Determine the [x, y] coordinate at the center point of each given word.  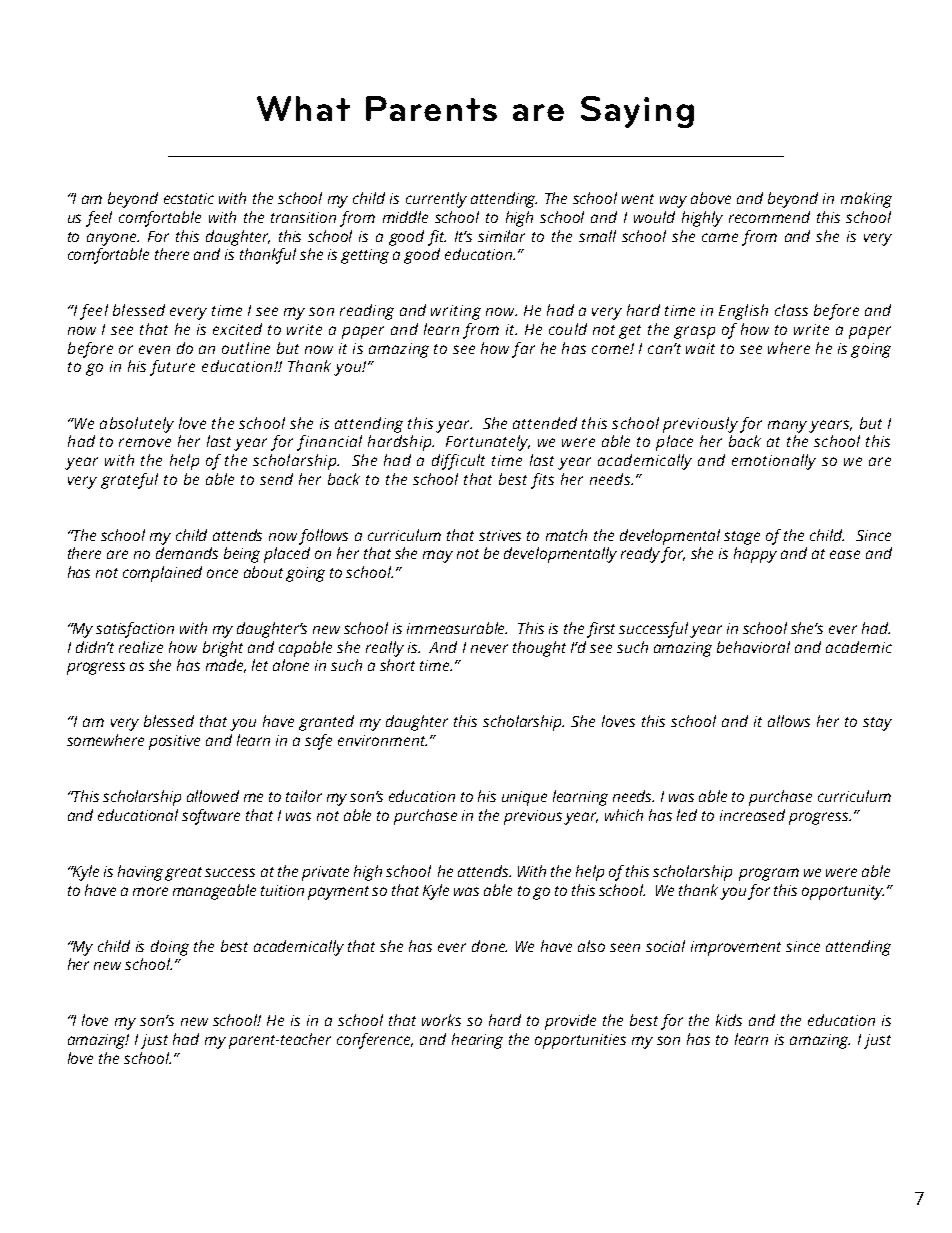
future [172, 368]
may [438, 556]
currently [436, 200]
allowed [213, 796]
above [711, 198]
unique [524, 798]
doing [170, 948]
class [791, 310]
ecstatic [189, 198]
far [523, 350]
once [222, 573]
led [687, 815]
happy [755, 555]
